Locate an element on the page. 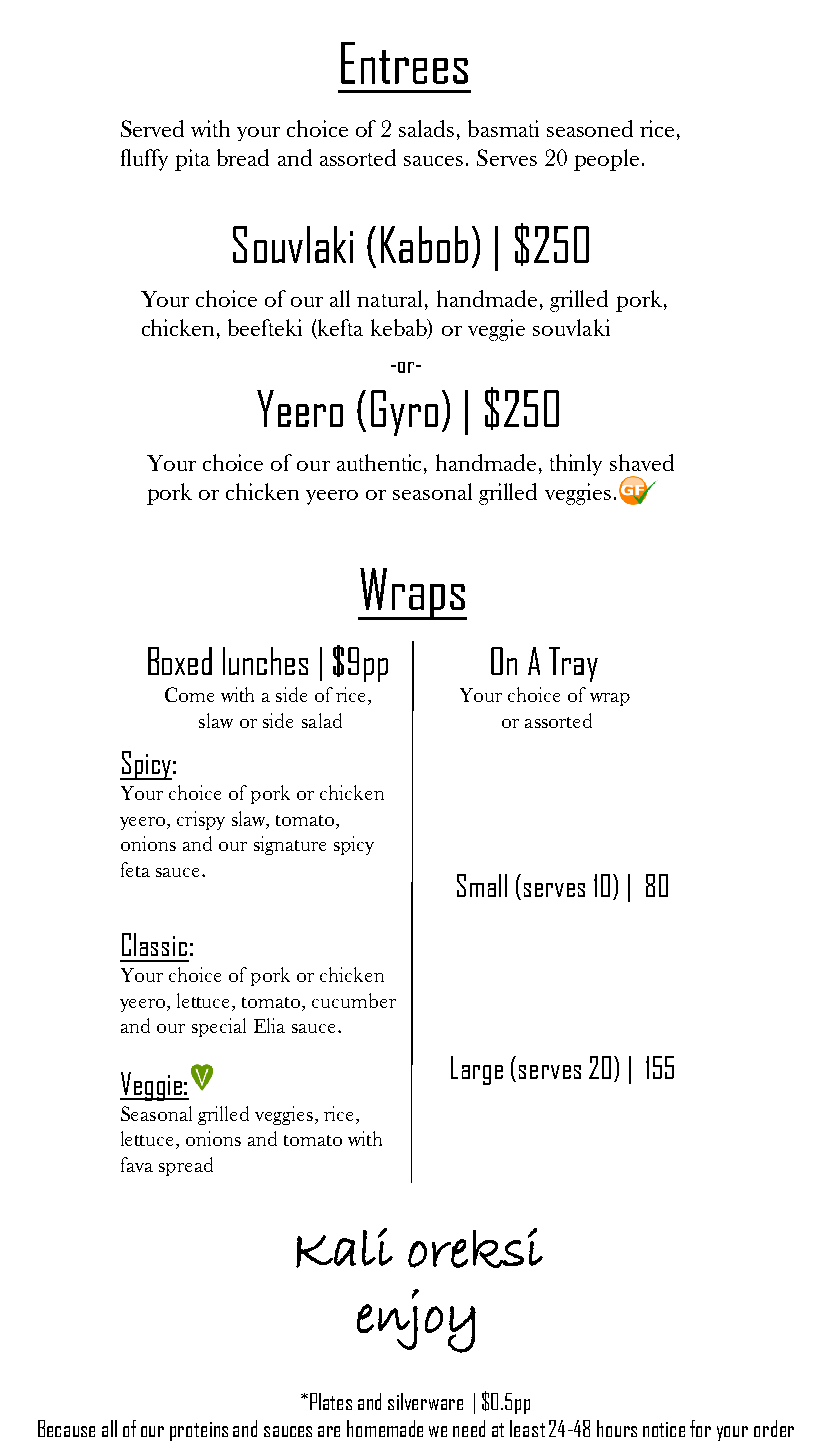 This document has width=819, height=1456. shaved is located at coordinates (642, 462).
